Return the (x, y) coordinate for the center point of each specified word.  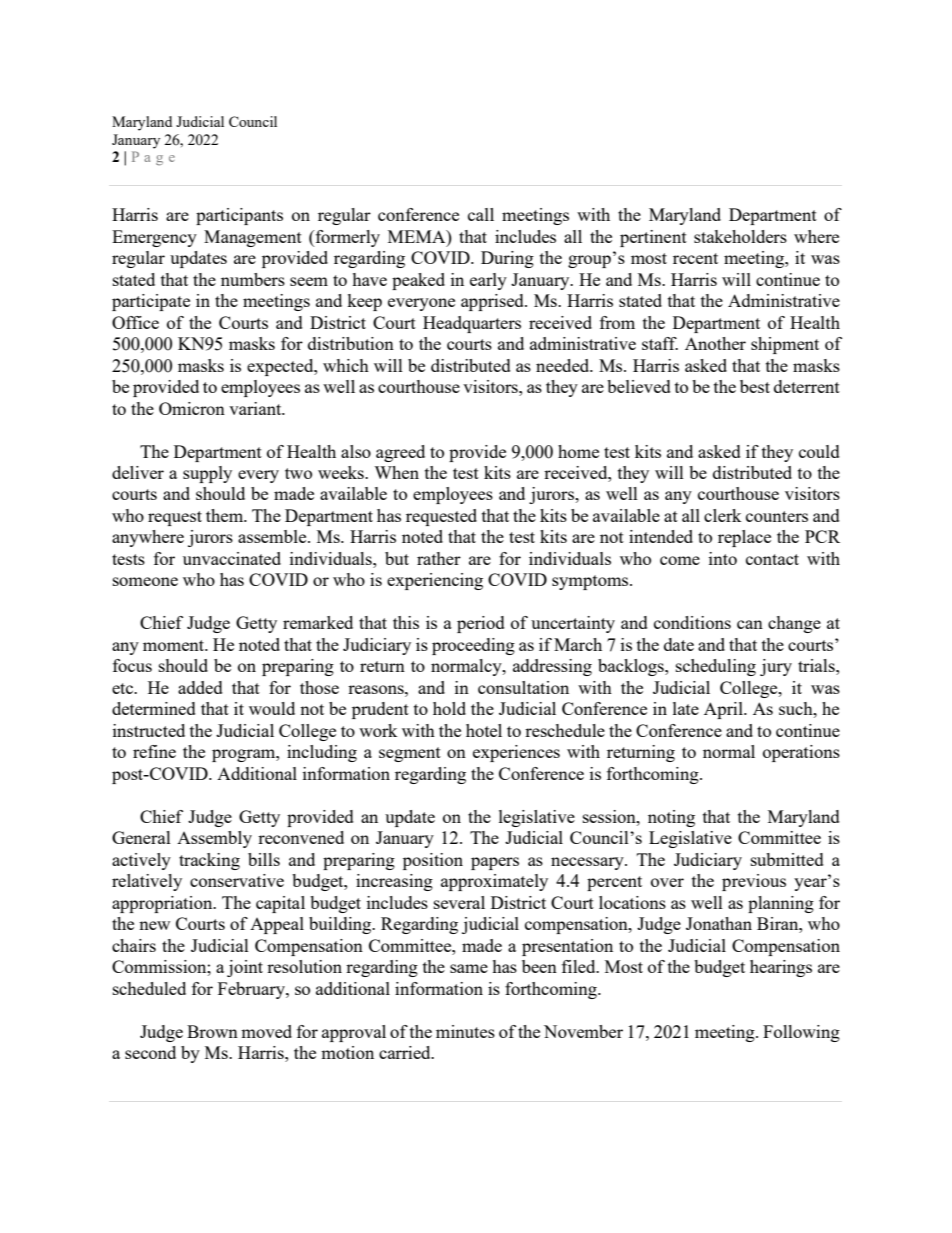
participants (239, 216)
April (724, 710)
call (481, 214)
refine (154, 751)
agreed (400, 453)
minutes (465, 1031)
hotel (484, 730)
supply (207, 474)
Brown (212, 1031)
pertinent (653, 238)
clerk (723, 515)
